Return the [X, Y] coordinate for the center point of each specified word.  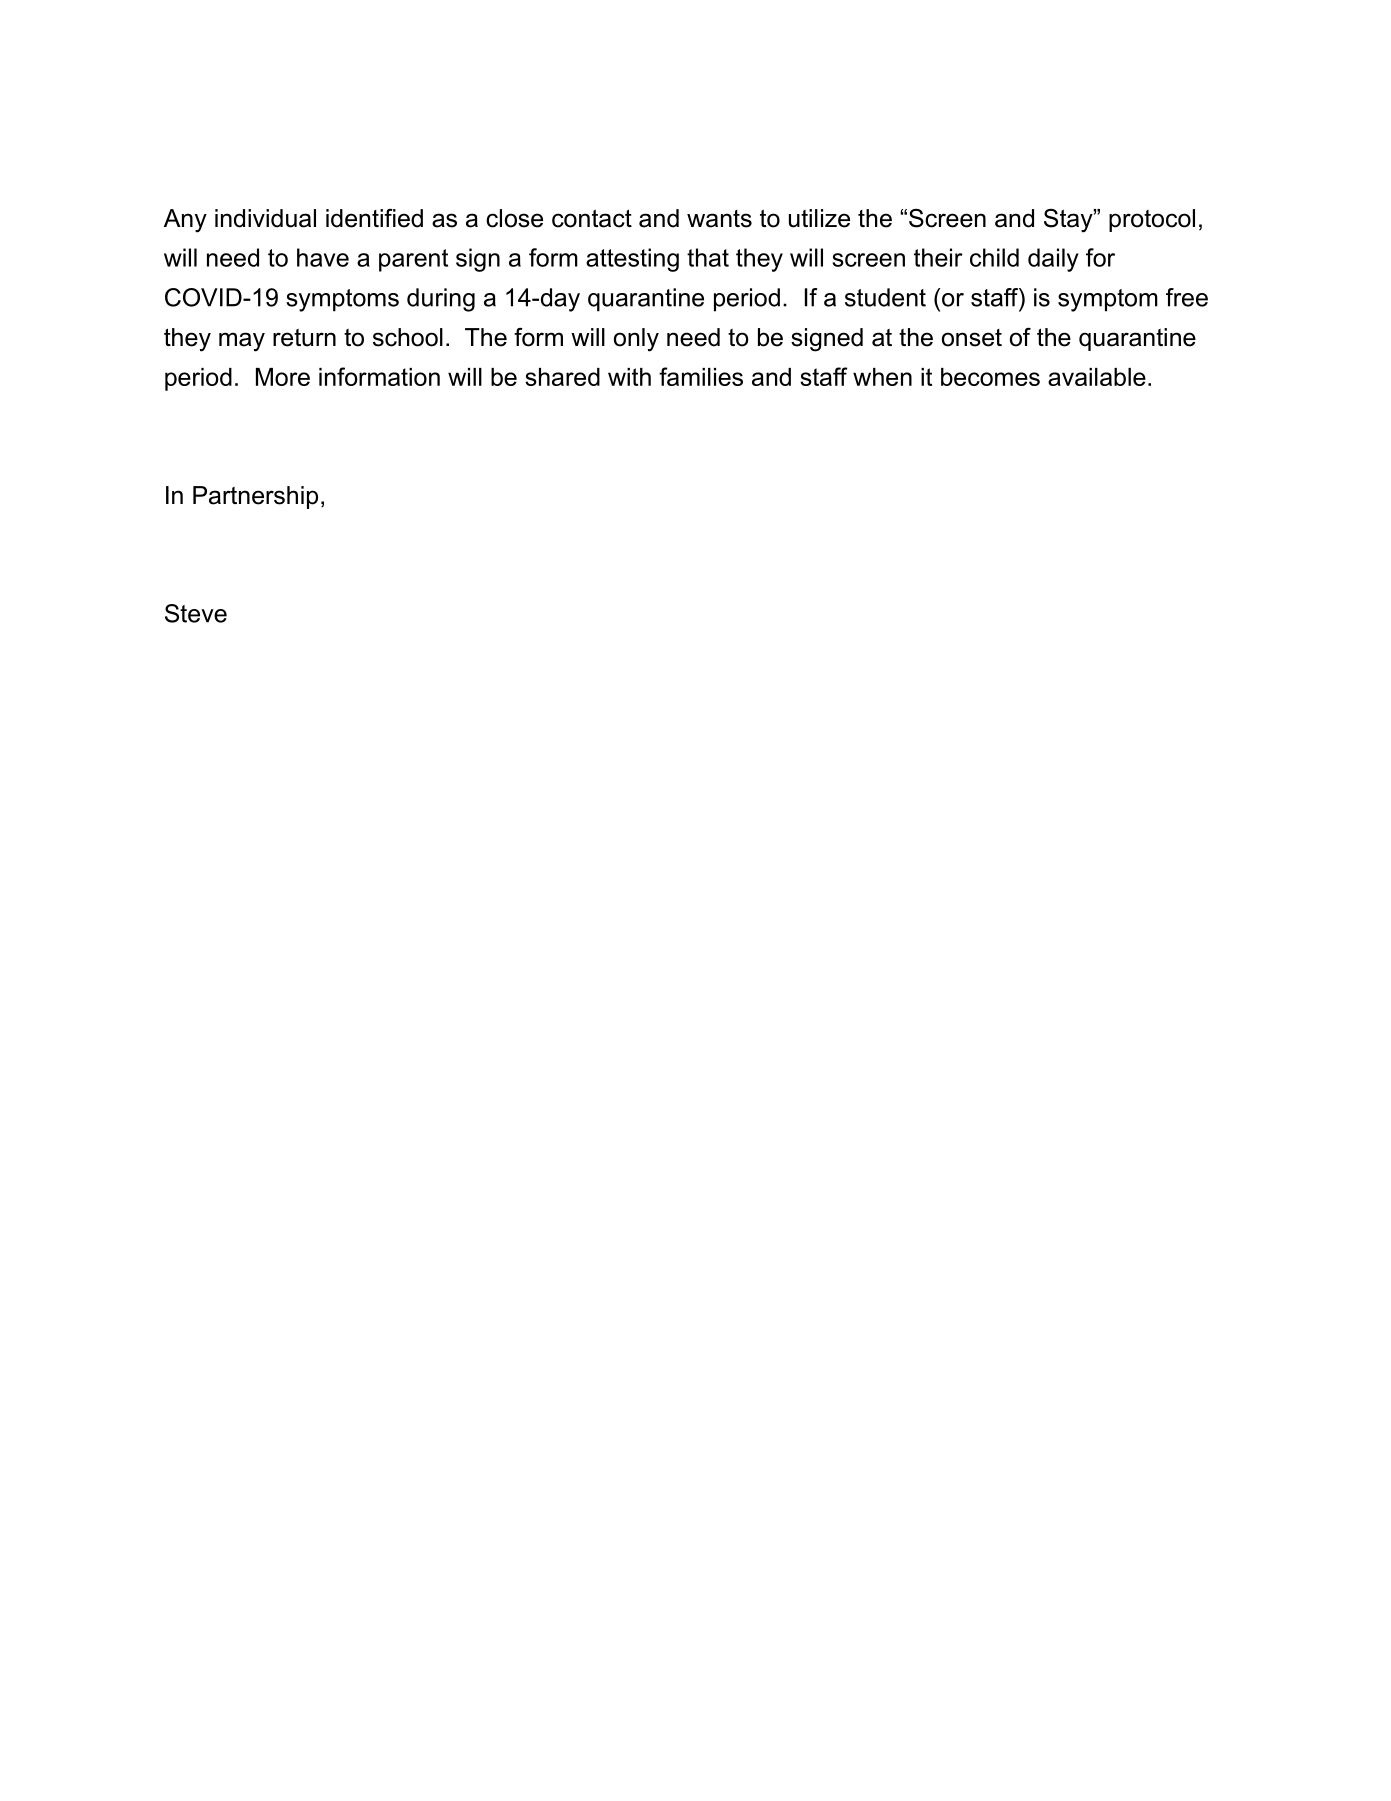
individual [265, 218]
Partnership [255, 497]
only [636, 340]
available [1097, 377]
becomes [990, 377]
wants [719, 219]
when [882, 377]
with [629, 377]
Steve [196, 613]
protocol [1152, 220]
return [304, 338]
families [701, 376]
